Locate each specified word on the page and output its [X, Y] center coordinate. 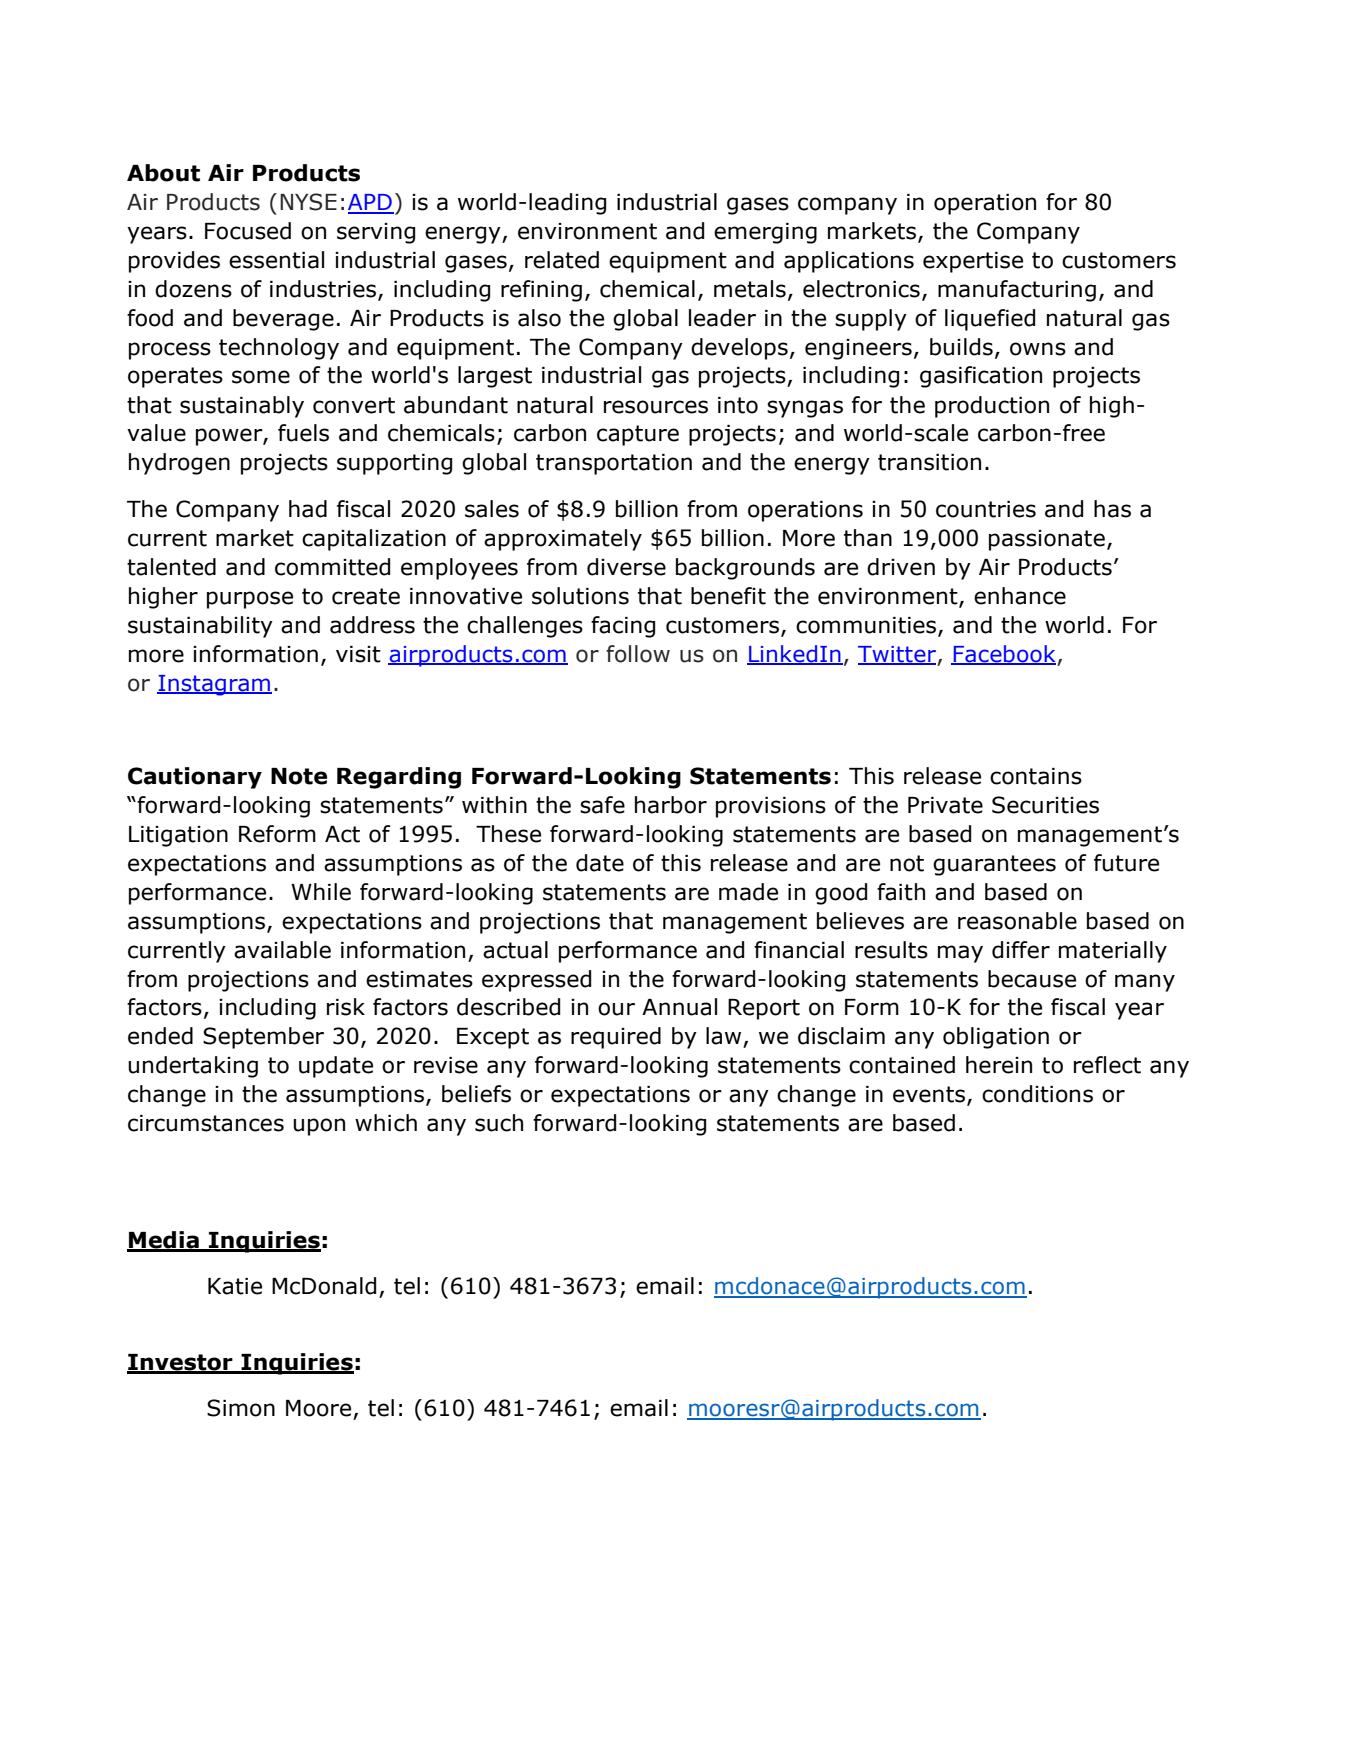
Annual [679, 1007]
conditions [1037, 1094]
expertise [973, 262]
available [282, 950]
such [499, 1123]
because [1032, 979]
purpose [250, 600]
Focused [248, 231]
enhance [1020, 596]
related [562, 260]
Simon [241, 1408]
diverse [626, 567]
